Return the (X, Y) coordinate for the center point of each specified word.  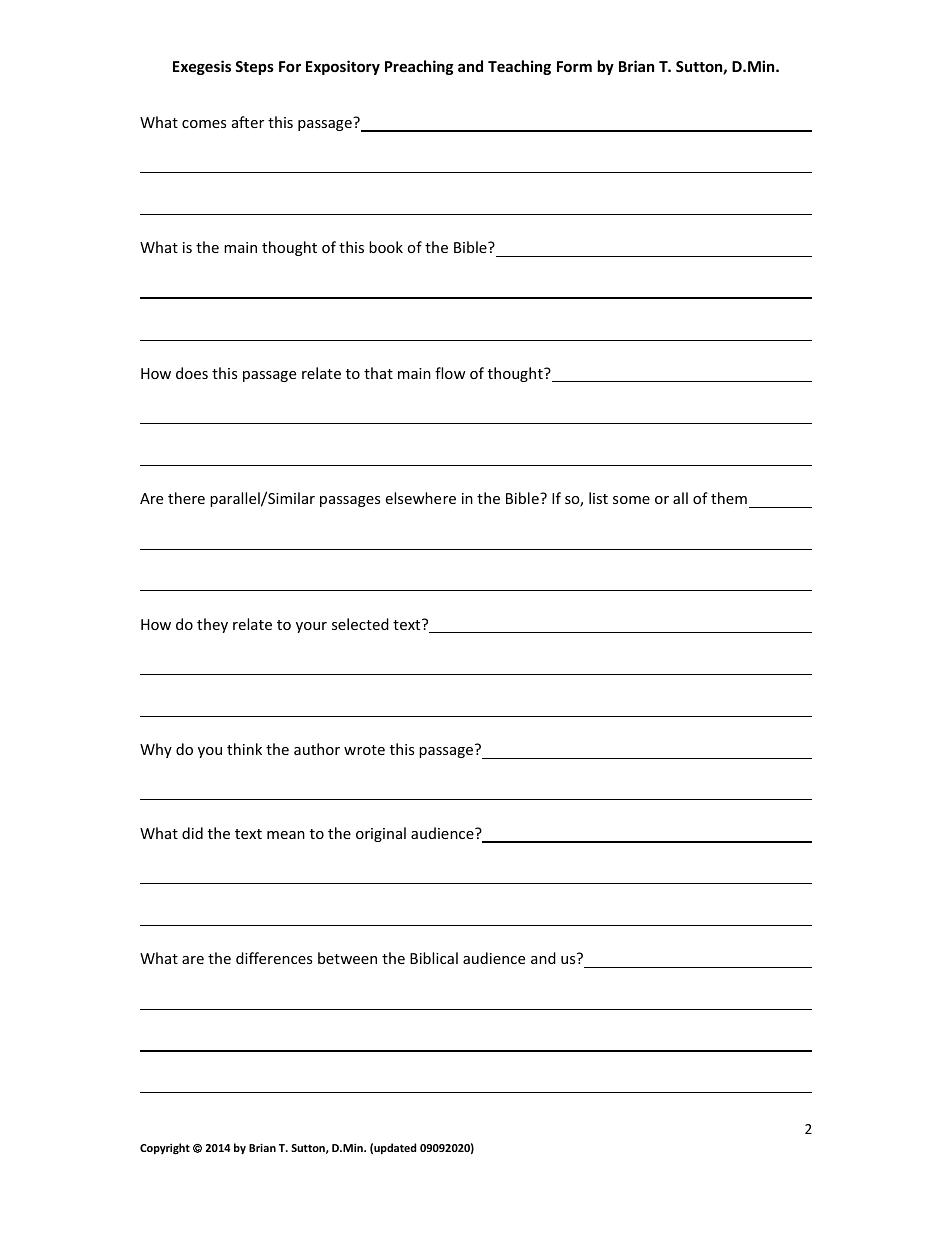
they (212, 625)
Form (574, 66)
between (347, 958)
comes (204, 124)
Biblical (434, 958)
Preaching (419, 67)
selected (360, 624)
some (631, 500)
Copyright (165, 1148)
